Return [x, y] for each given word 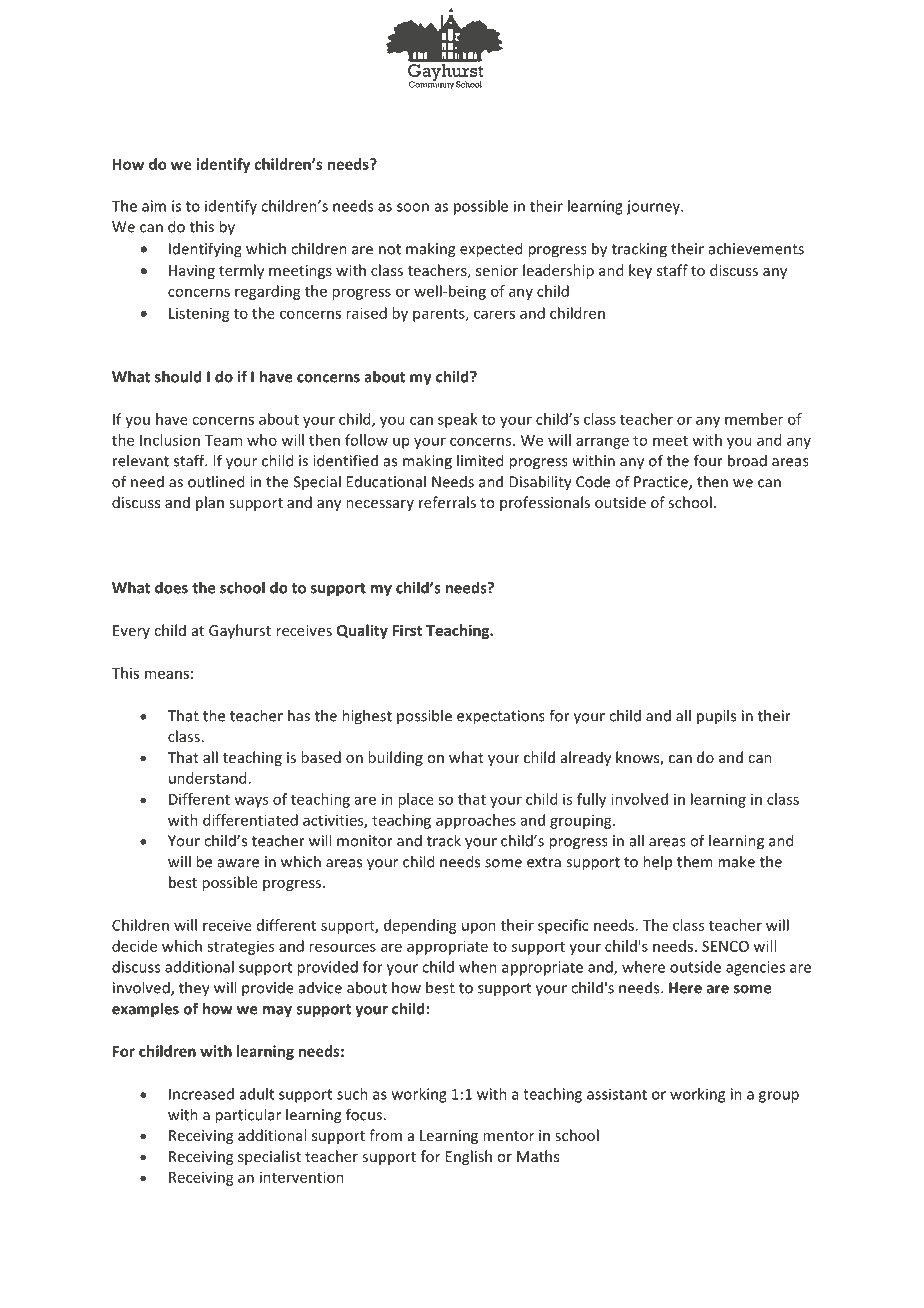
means [167, 674]
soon [413, 207]
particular [248, 1116]
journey [654, 207]
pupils [716, 717]
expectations [501, 717]
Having [192, 272]
